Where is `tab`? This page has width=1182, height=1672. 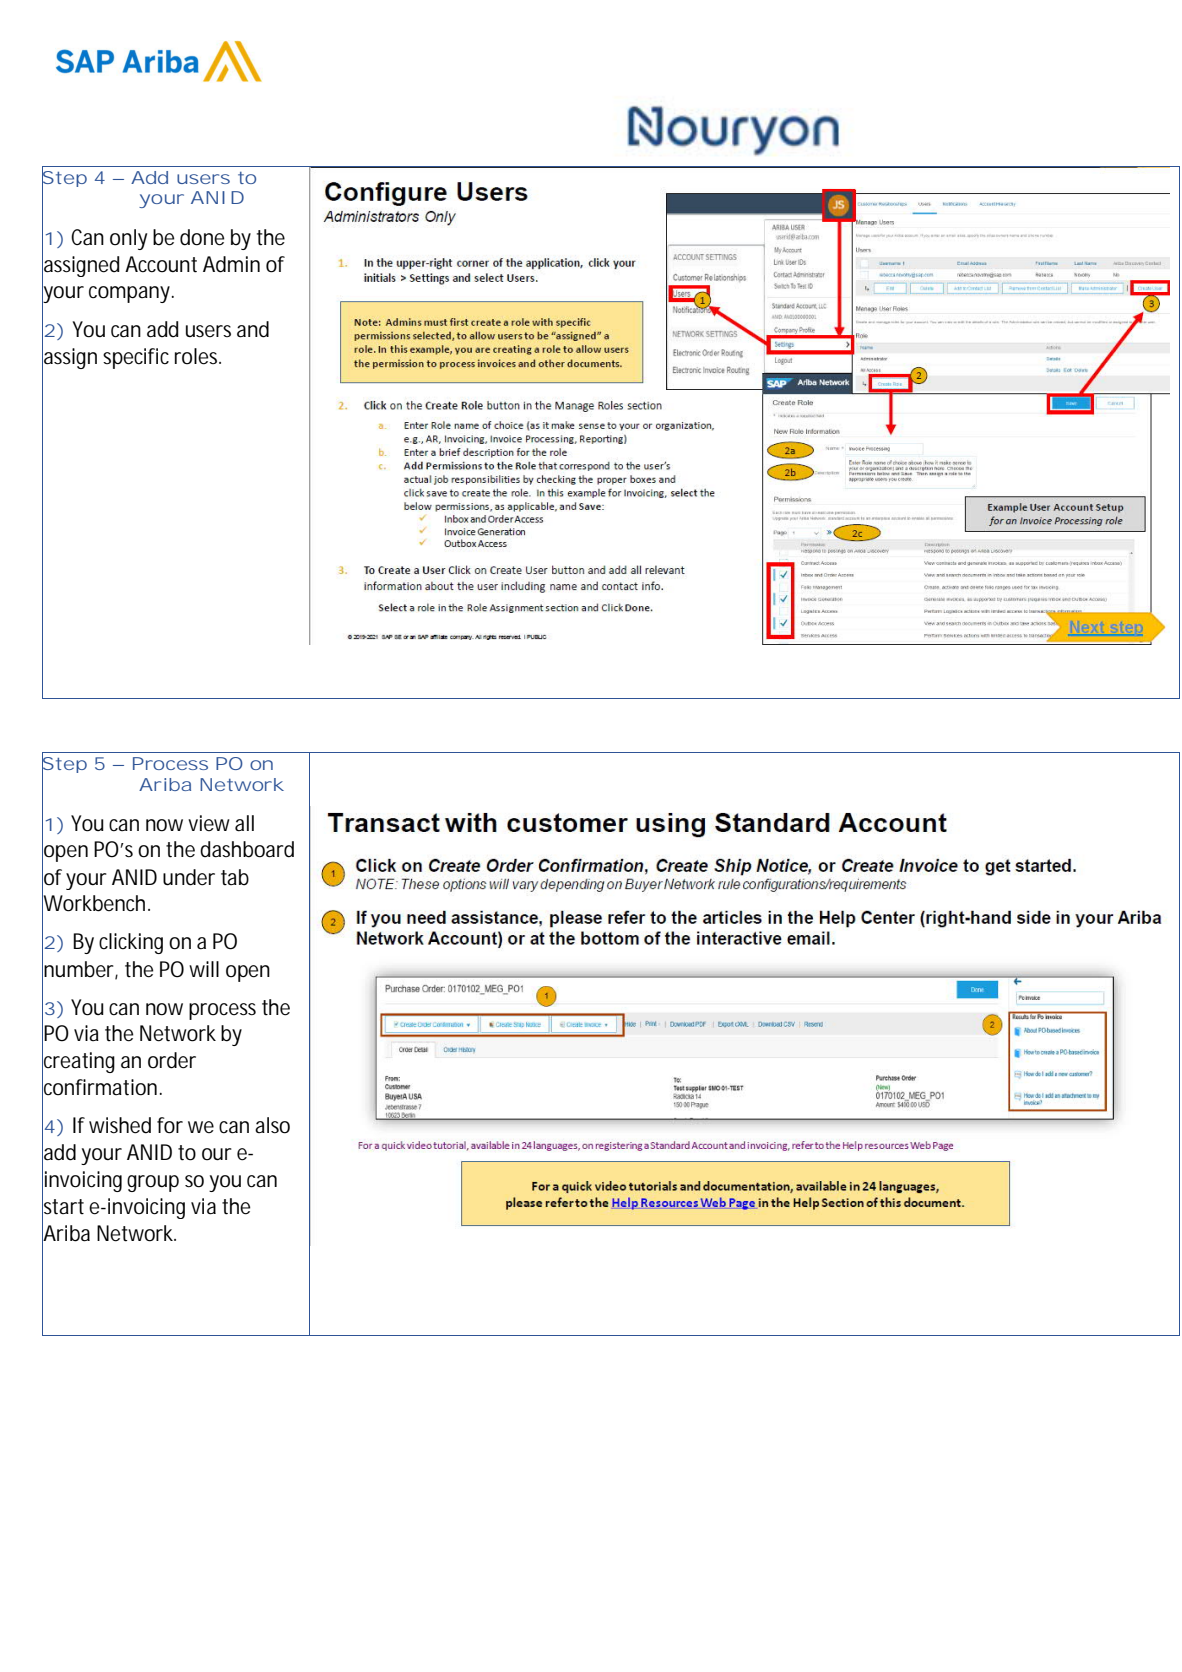 tab is located at coordinates (235, 877).
